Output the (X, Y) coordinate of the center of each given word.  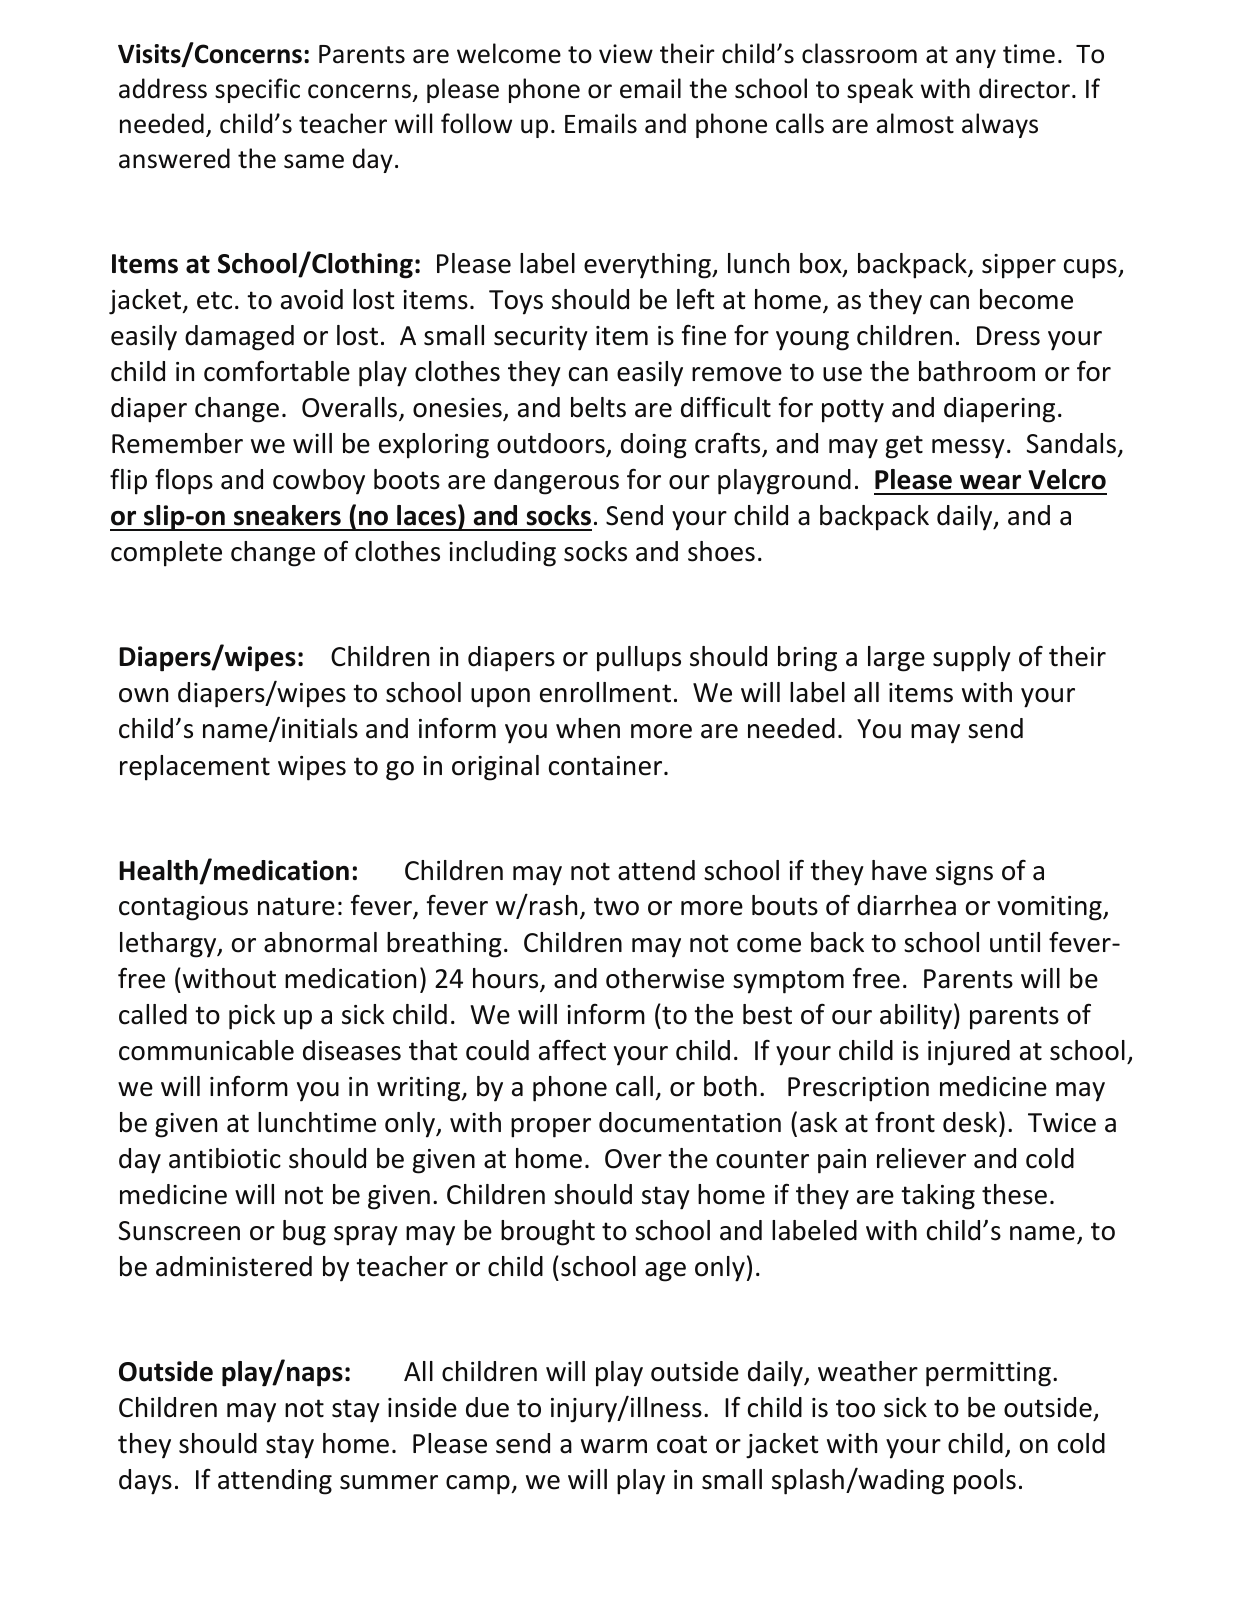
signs (964, 873)
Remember (177, 443)
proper (551, 1128)
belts (598, 407)
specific (257, 90)
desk (970, 1122)
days (145, 1482)
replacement (195, 768)
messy (968, 449)
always (1000, 125)
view (626, 54)
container (607, 766)
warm (614, 1446)
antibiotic (225, 1158)
